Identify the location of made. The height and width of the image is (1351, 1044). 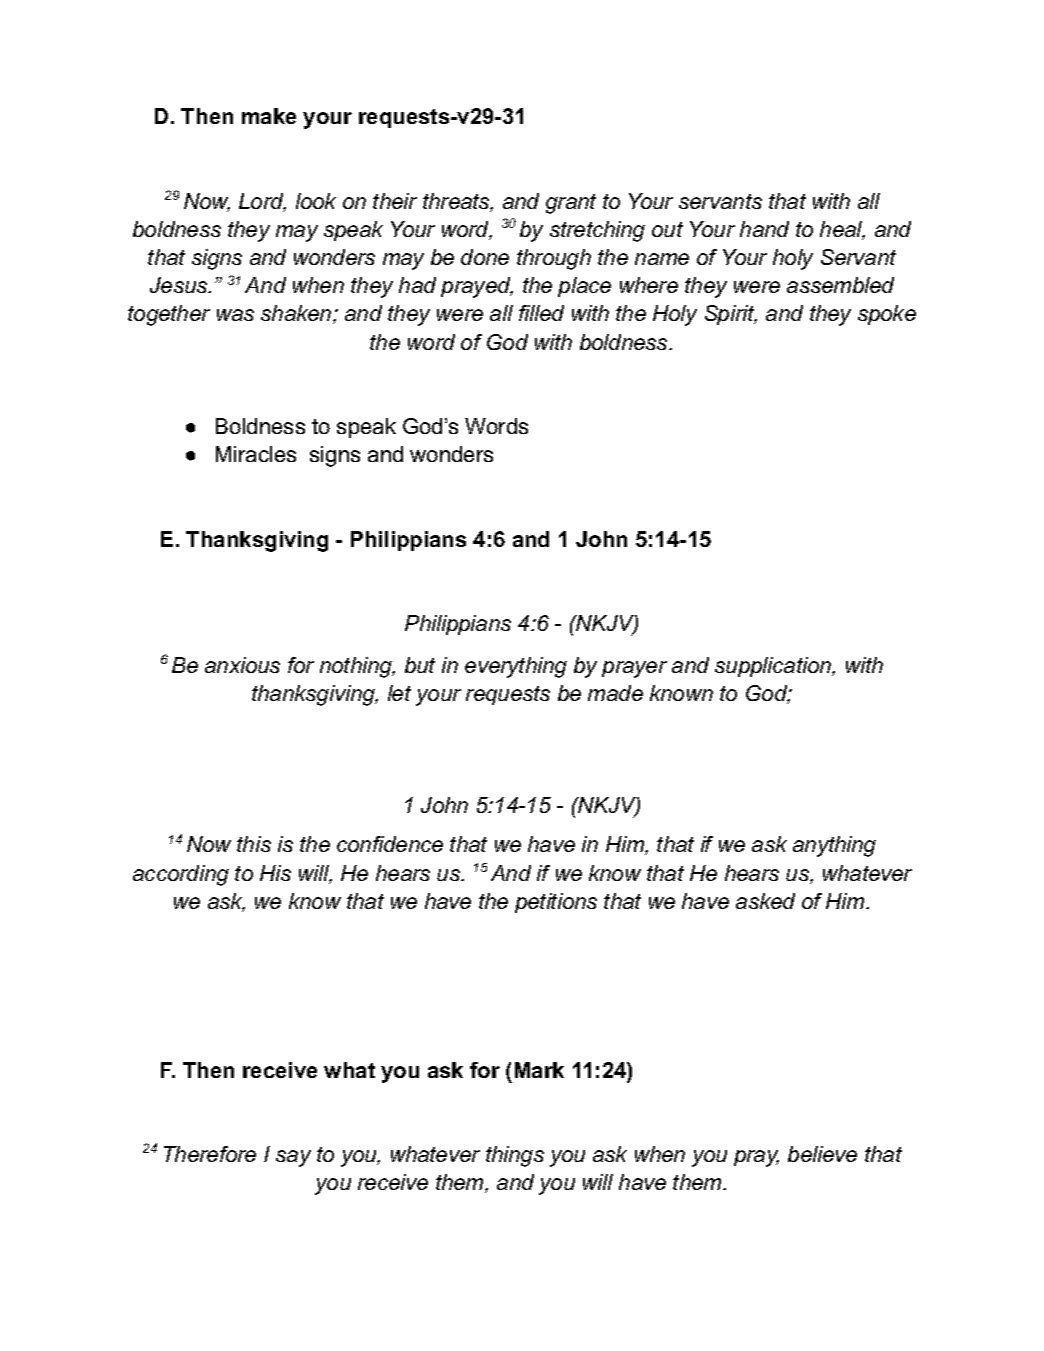
(615, 693).
